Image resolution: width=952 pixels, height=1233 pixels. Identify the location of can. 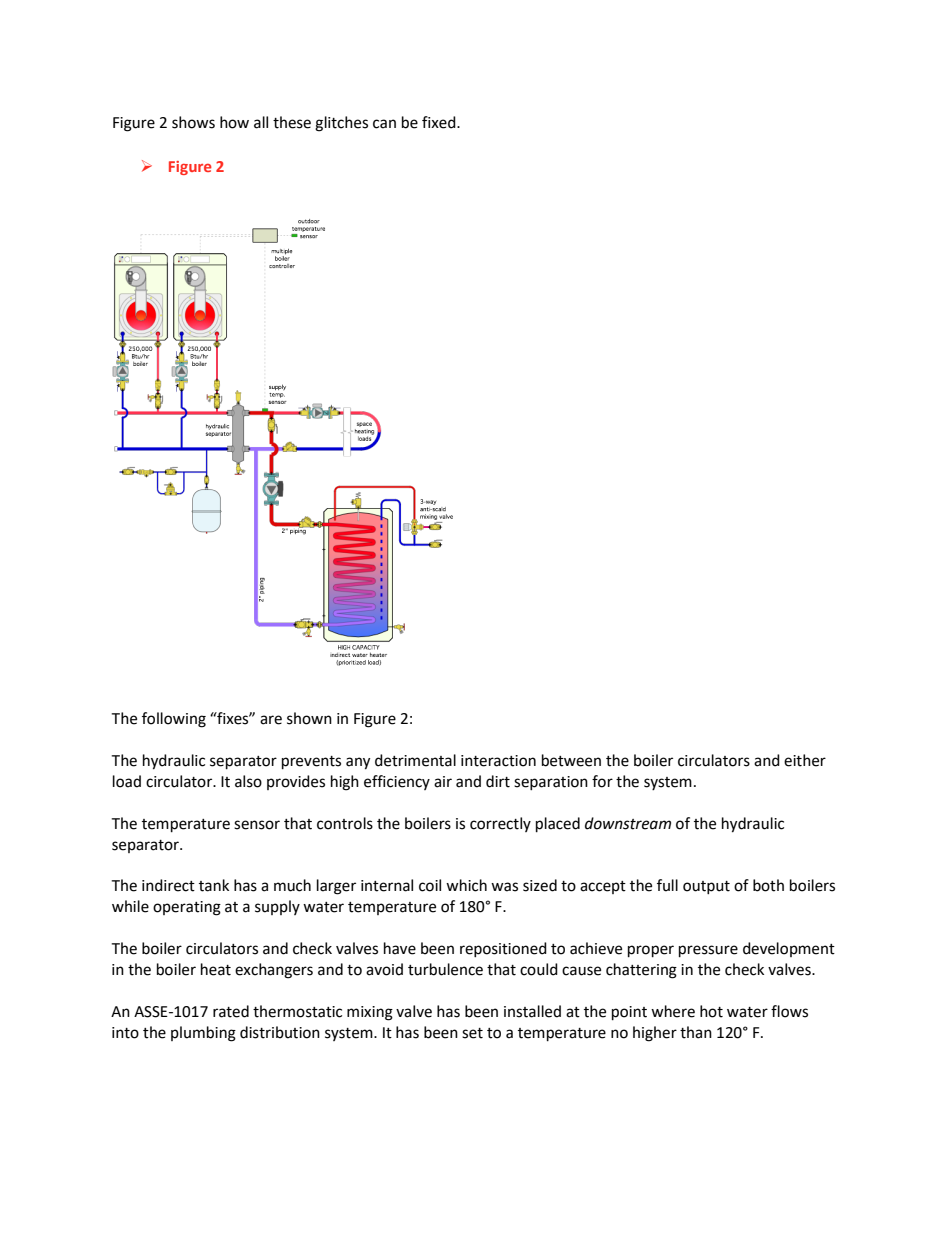
(384, 124).
